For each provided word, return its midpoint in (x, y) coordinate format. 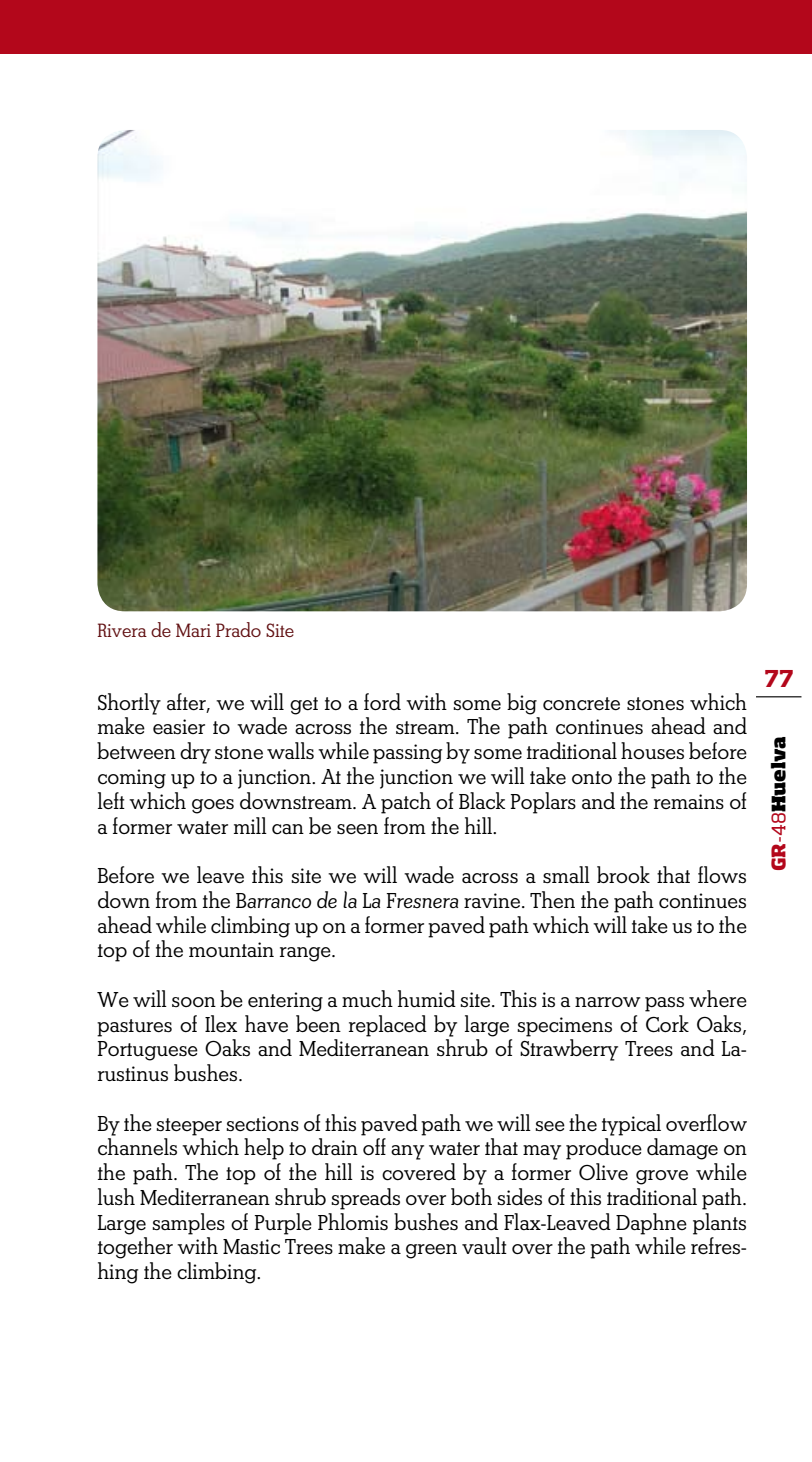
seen (357, 829)
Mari (193, 630)
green (431, 1251)
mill (250, 825)
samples (188, 1224)
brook (623, 874)
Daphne (651, 1224)
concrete (581, 704)
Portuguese (147, 1051)
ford (382, 701)
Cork (667, 1023)
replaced (388, 1026)
